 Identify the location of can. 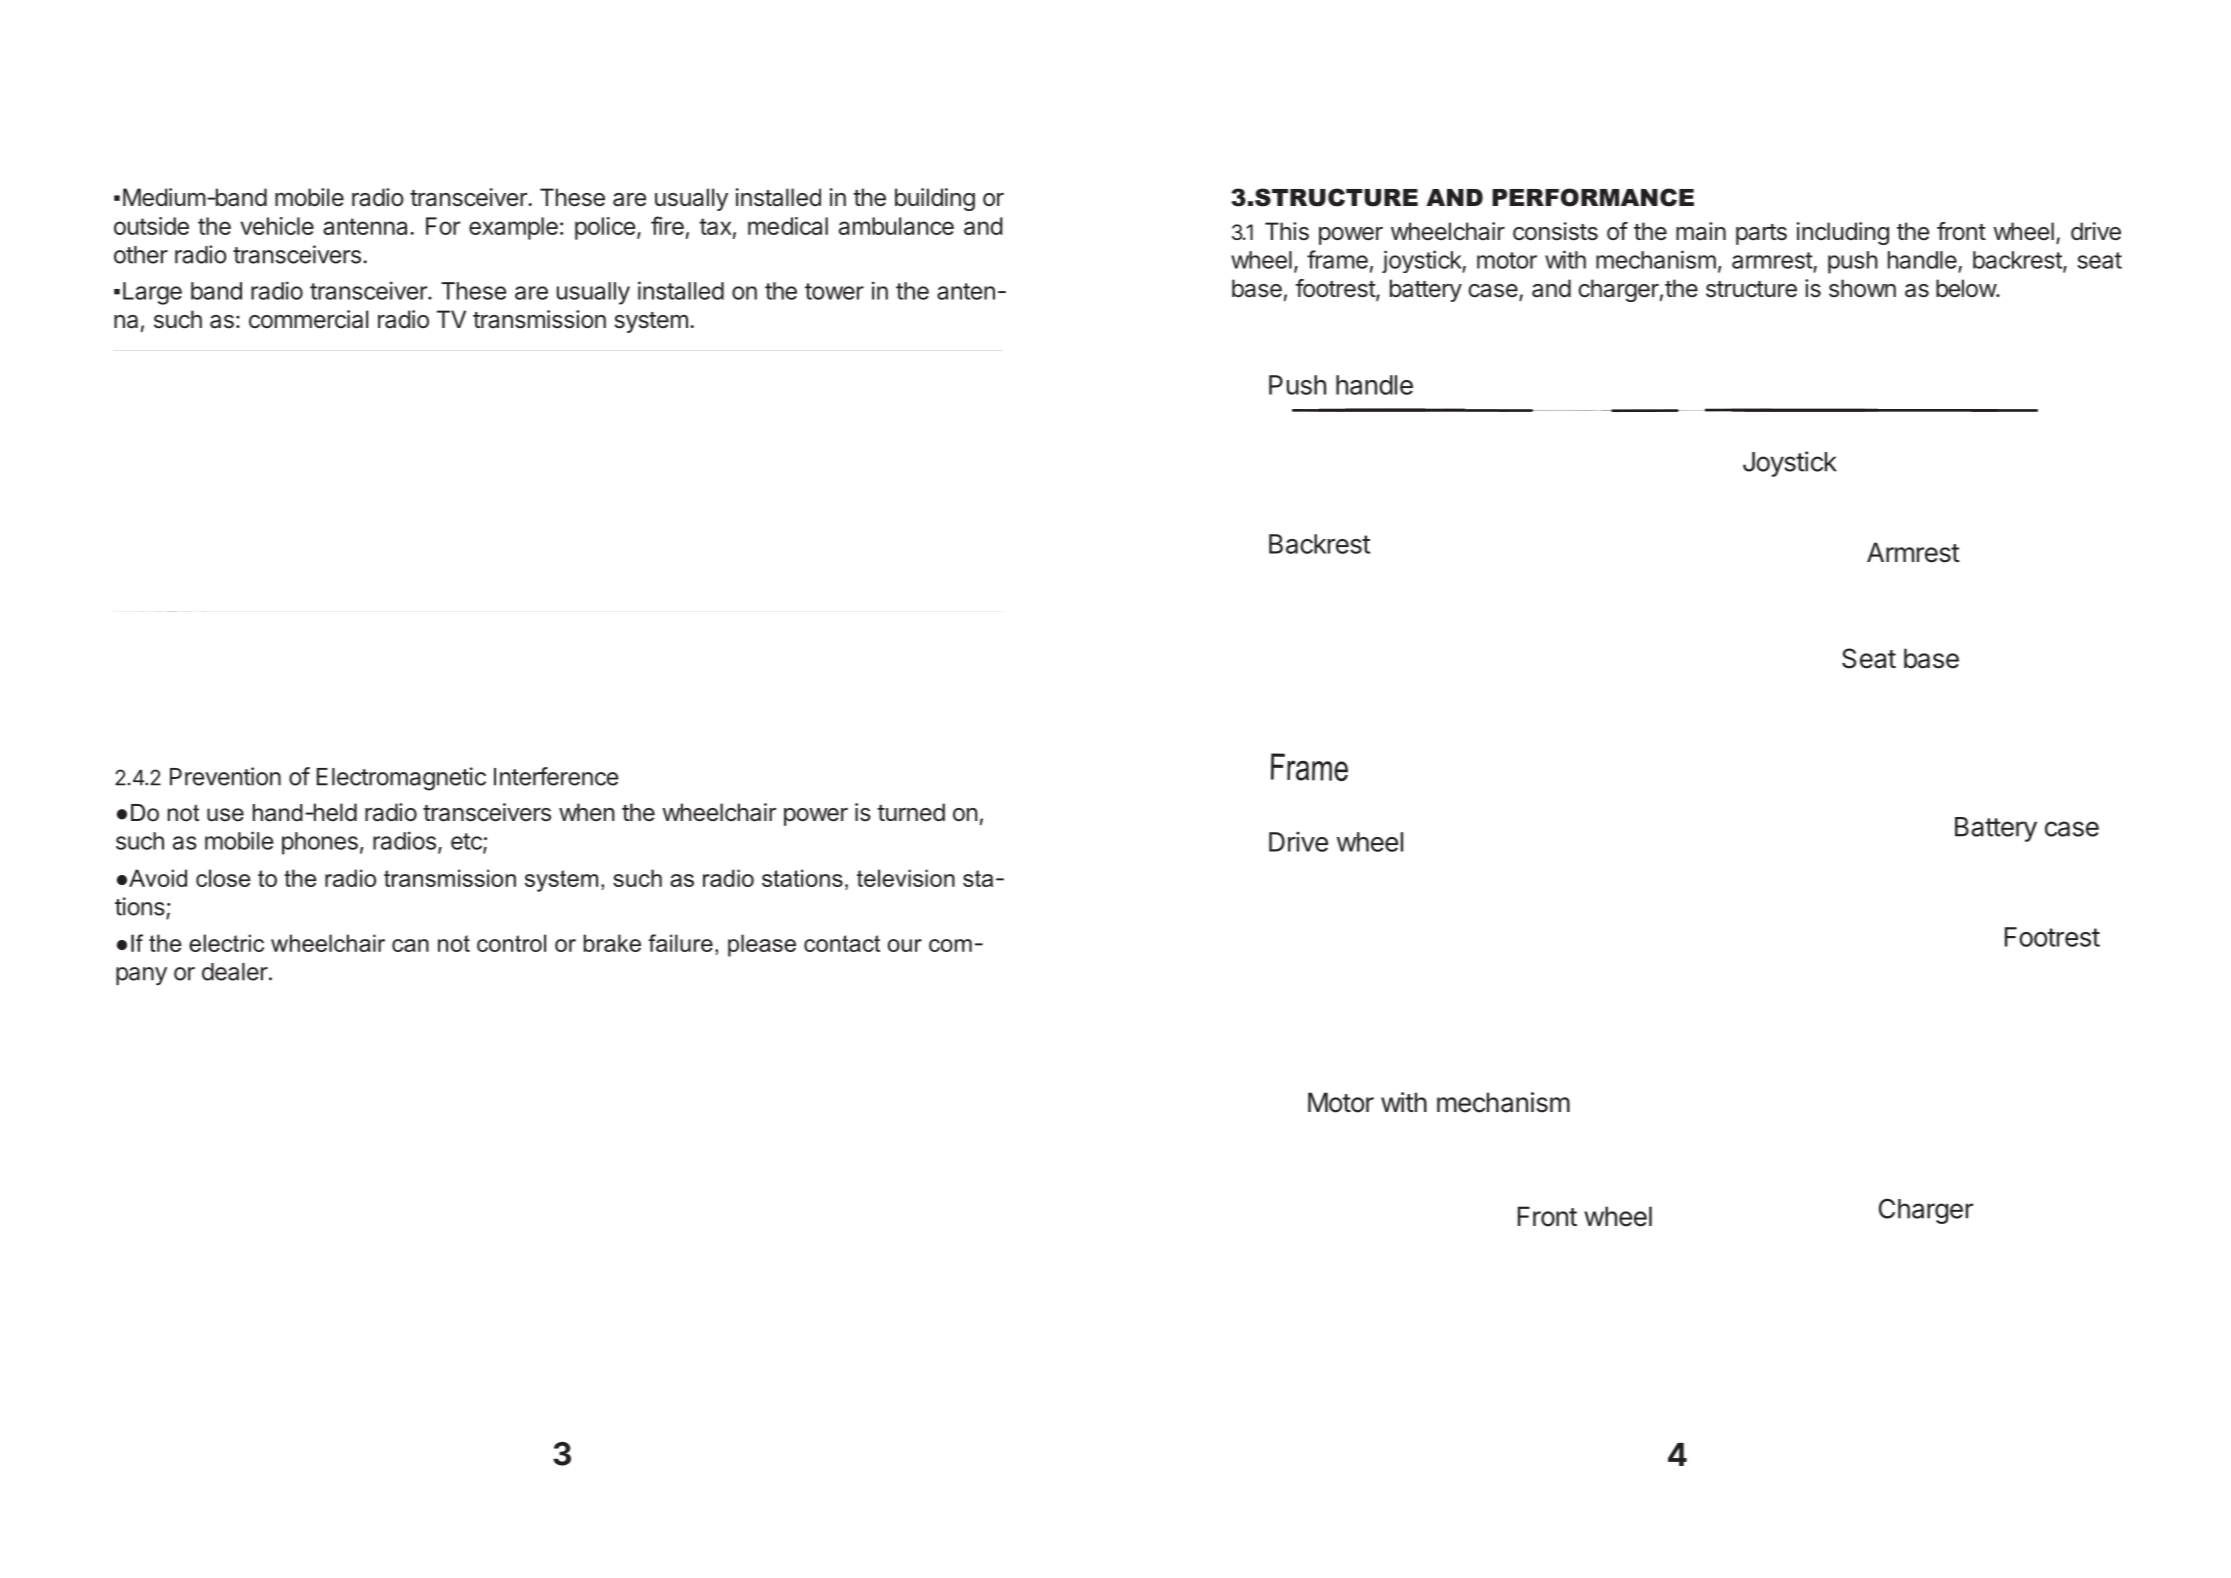
(410, 945).
